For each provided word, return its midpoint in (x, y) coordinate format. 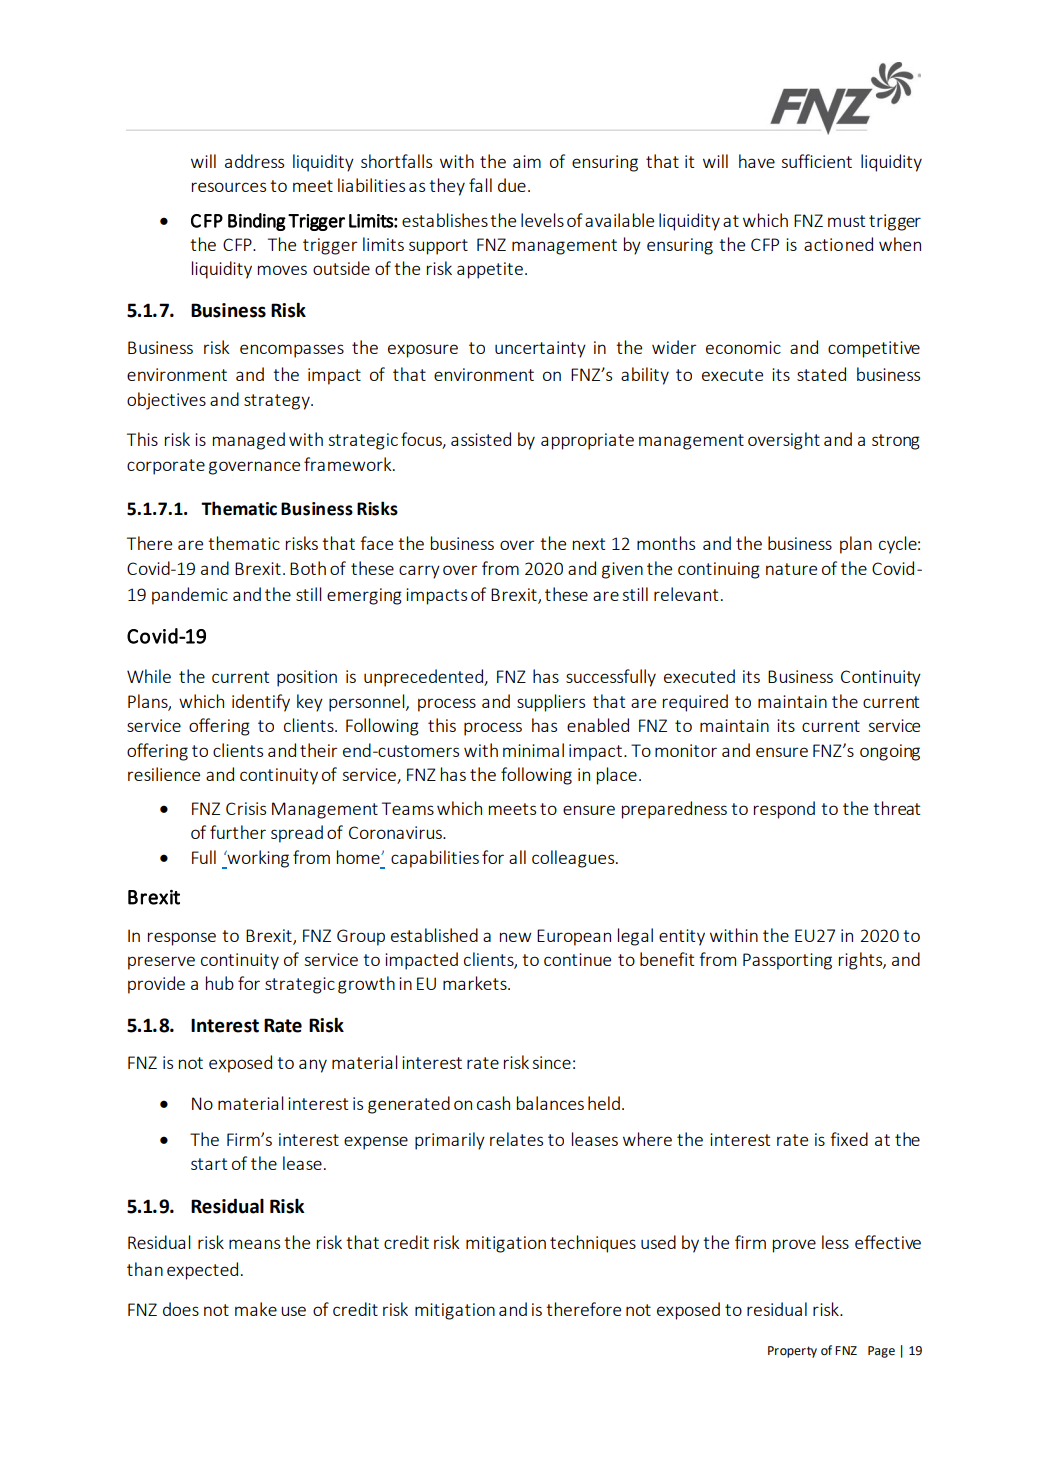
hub (220, 983)
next (589, 544)
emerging (364, 596)
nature (791, 569)
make (256, 1309)
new (515, 937)
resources (229, 187)
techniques (593, 1244)
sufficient (816, 161)
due (512, 185)
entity (682, 937)
